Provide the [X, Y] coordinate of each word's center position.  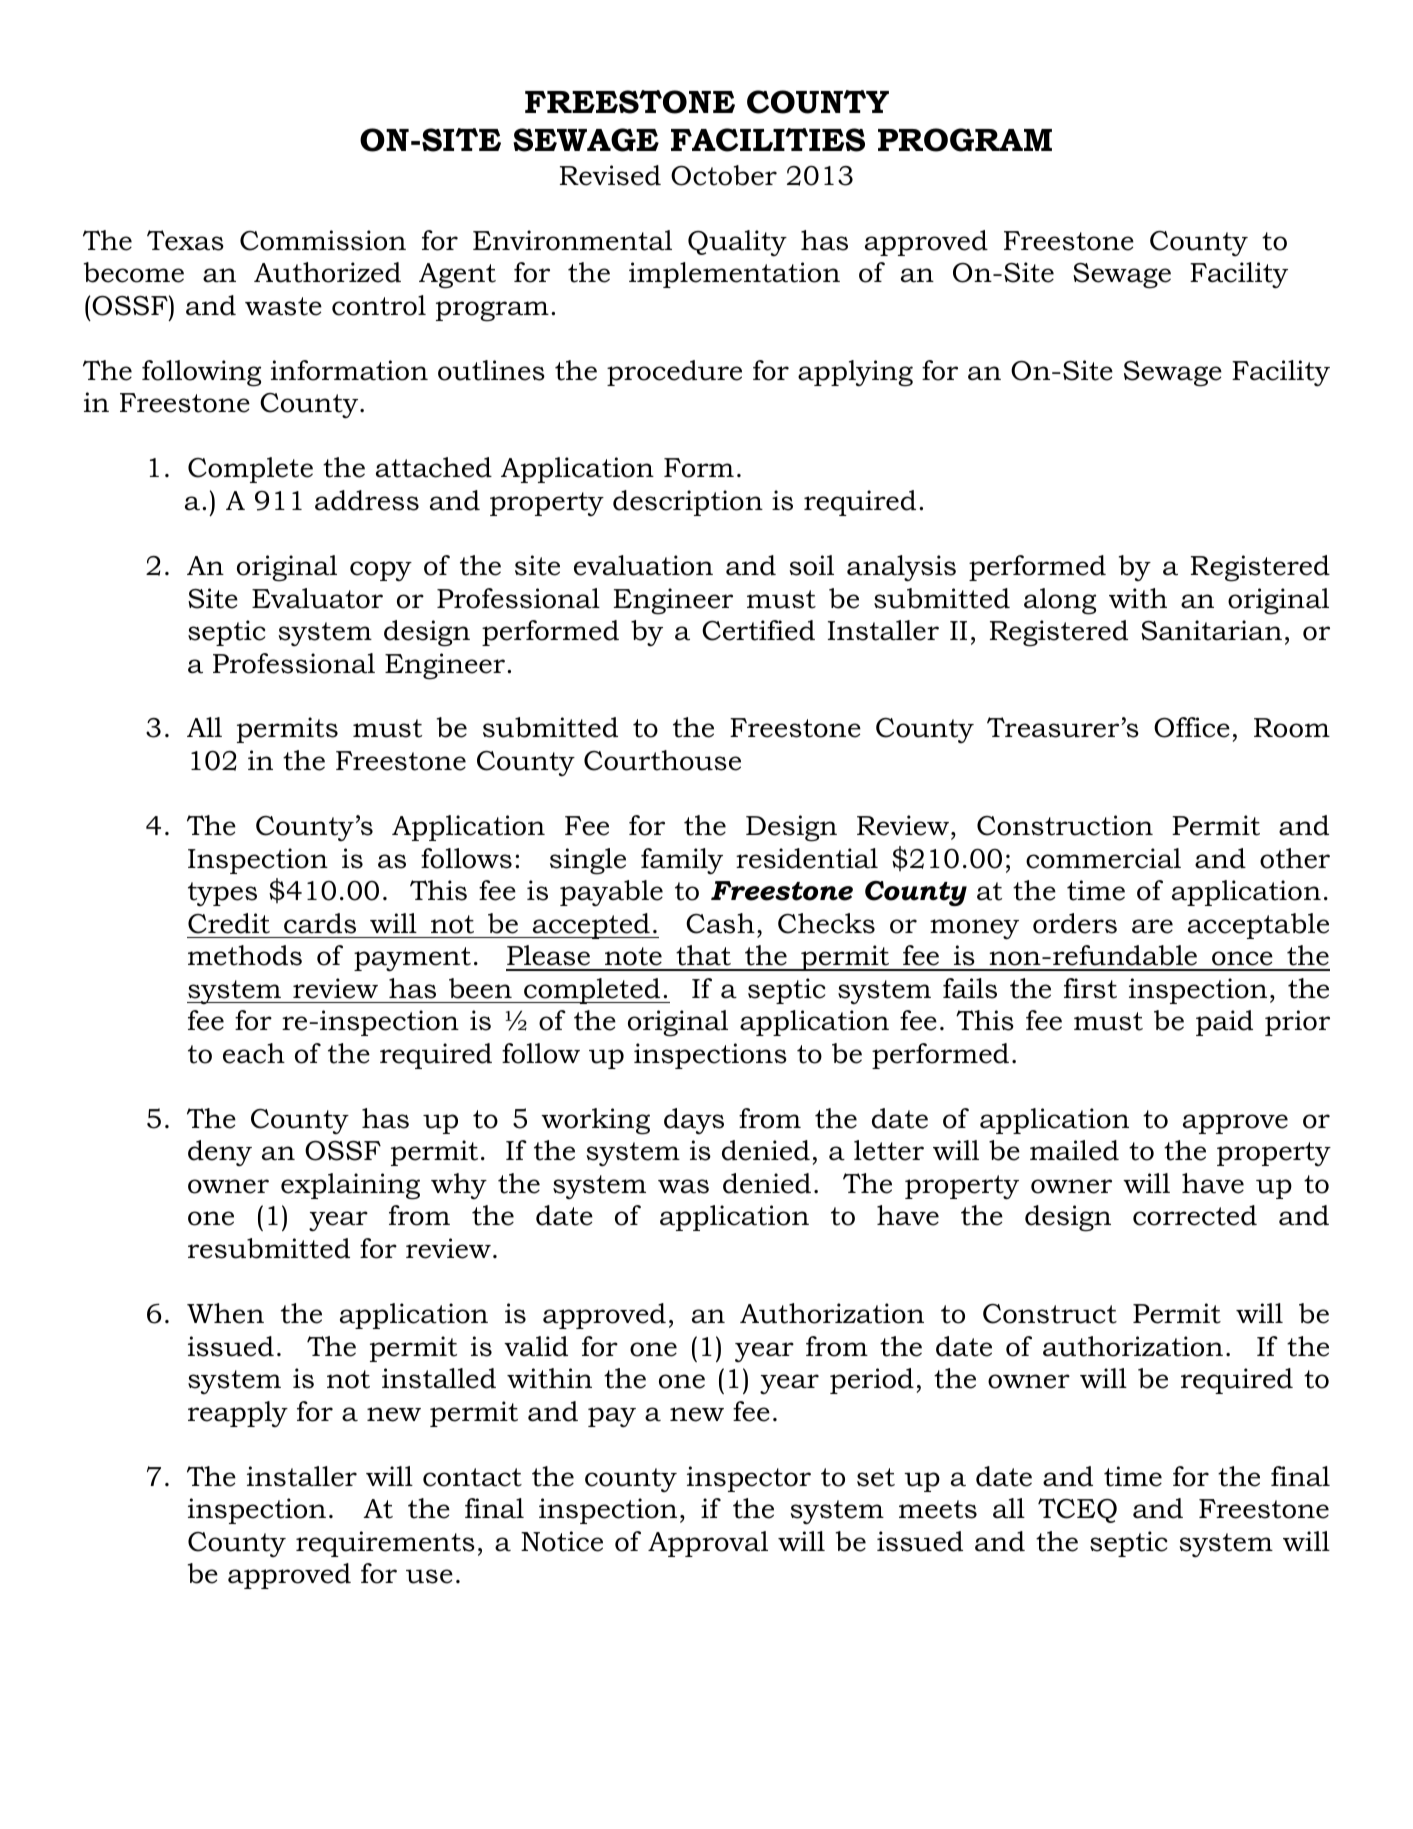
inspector [749, 1479]
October [724, 175]
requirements [385, 1544]
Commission [323, 240]
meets [938, 1509]
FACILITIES [768, 140]
